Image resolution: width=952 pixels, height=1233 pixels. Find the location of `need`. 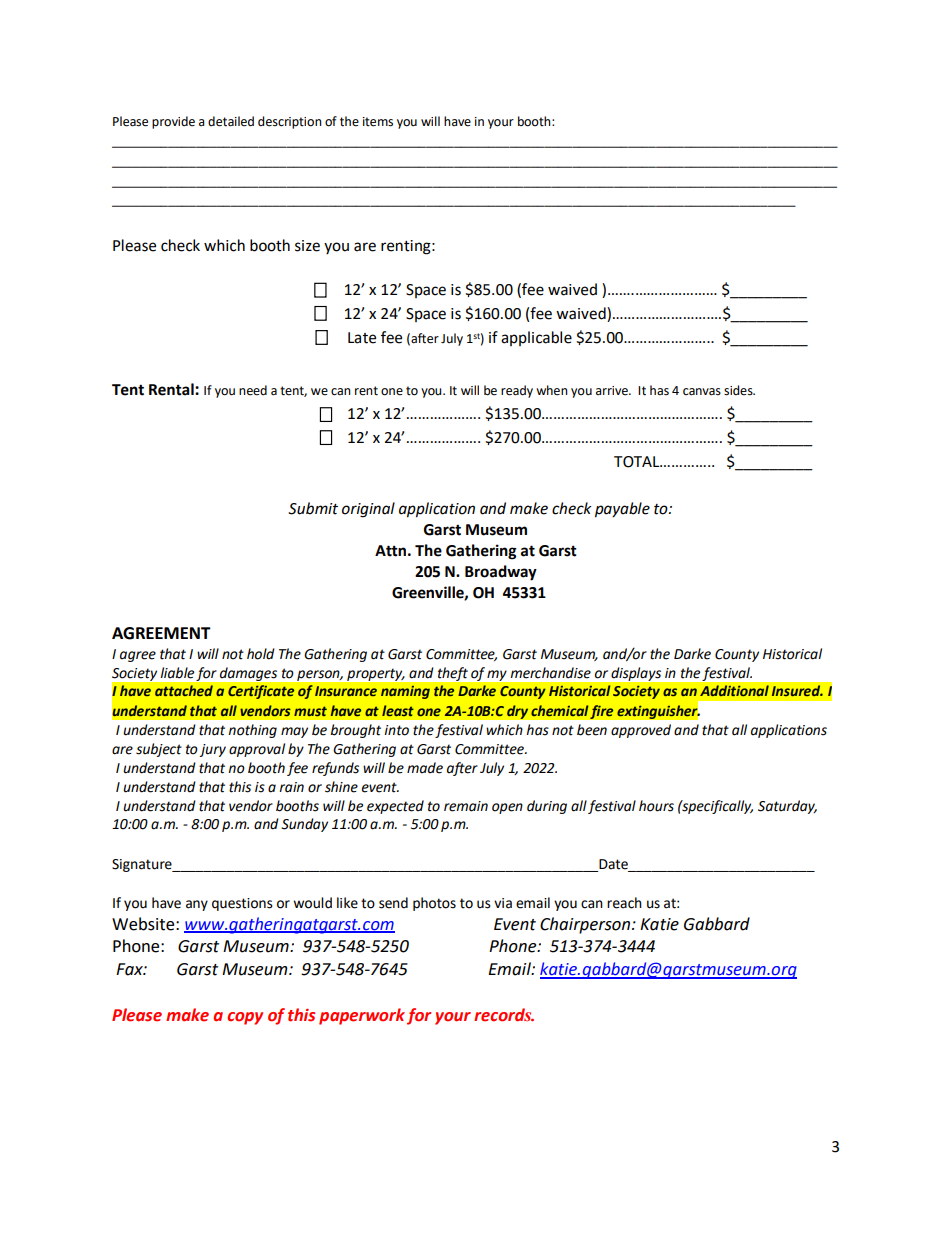

need is located at coordinates (253, 390).
